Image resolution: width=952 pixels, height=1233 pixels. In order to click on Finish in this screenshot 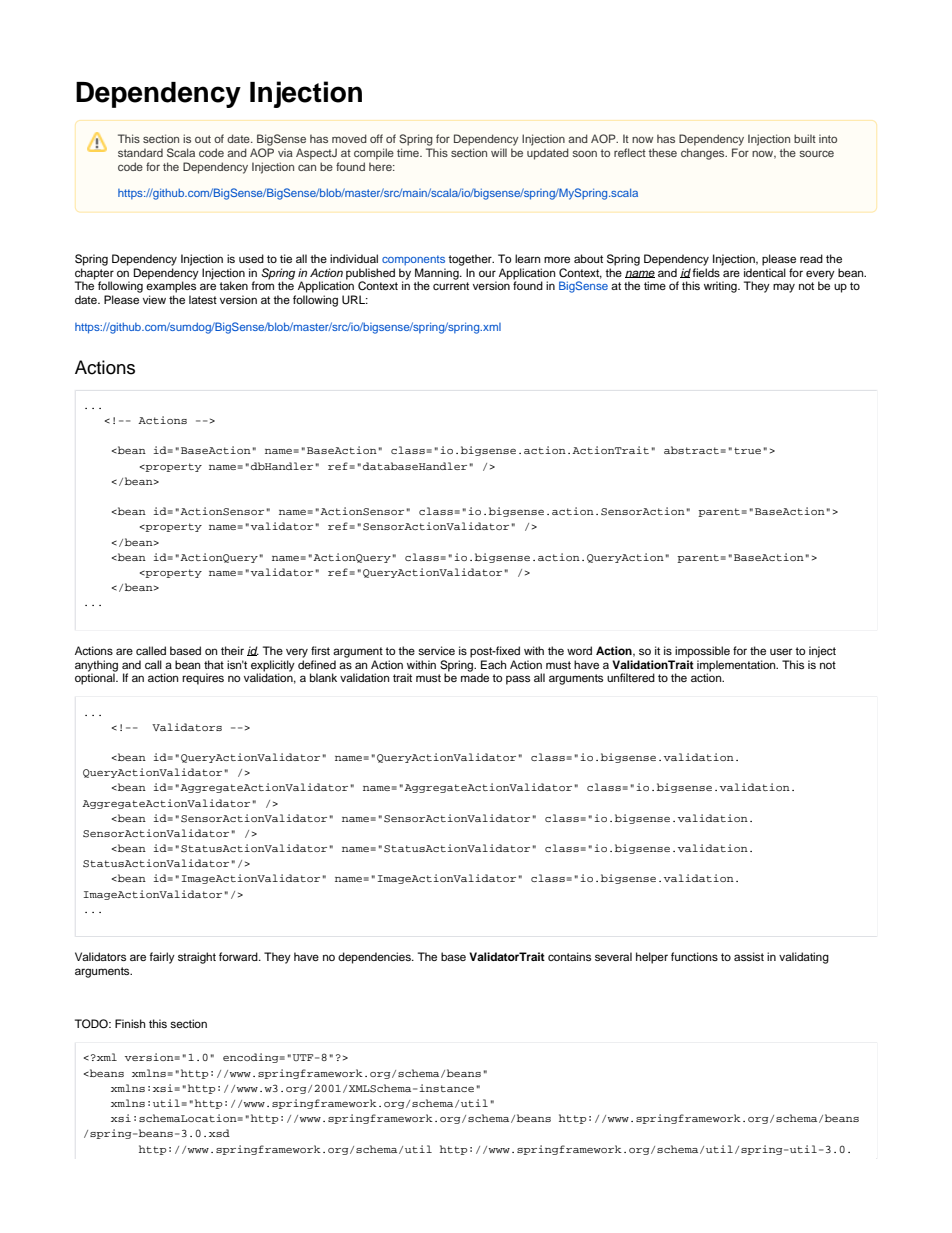, I will do `click(130, 1023)`.
